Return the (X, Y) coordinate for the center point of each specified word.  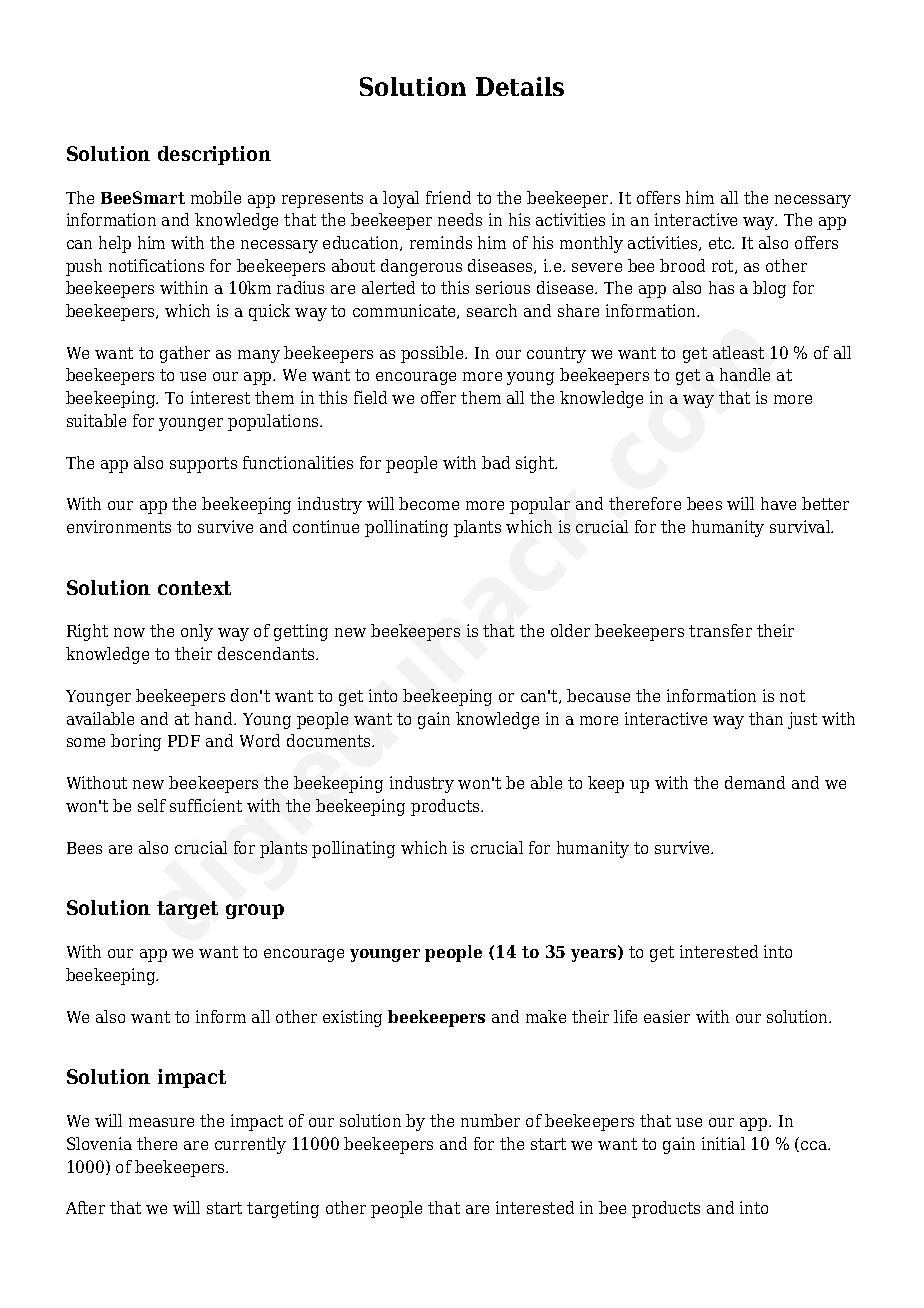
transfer (720, 630)
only (197, 632)
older (570, 630)
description (214, 155)
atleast (738, 352)
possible (433, 354)
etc (721, 243)
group (255, 911)
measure (161, 1122)
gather (185, 354)
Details (520, 86)
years (595, 955)
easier (667, 1016)
